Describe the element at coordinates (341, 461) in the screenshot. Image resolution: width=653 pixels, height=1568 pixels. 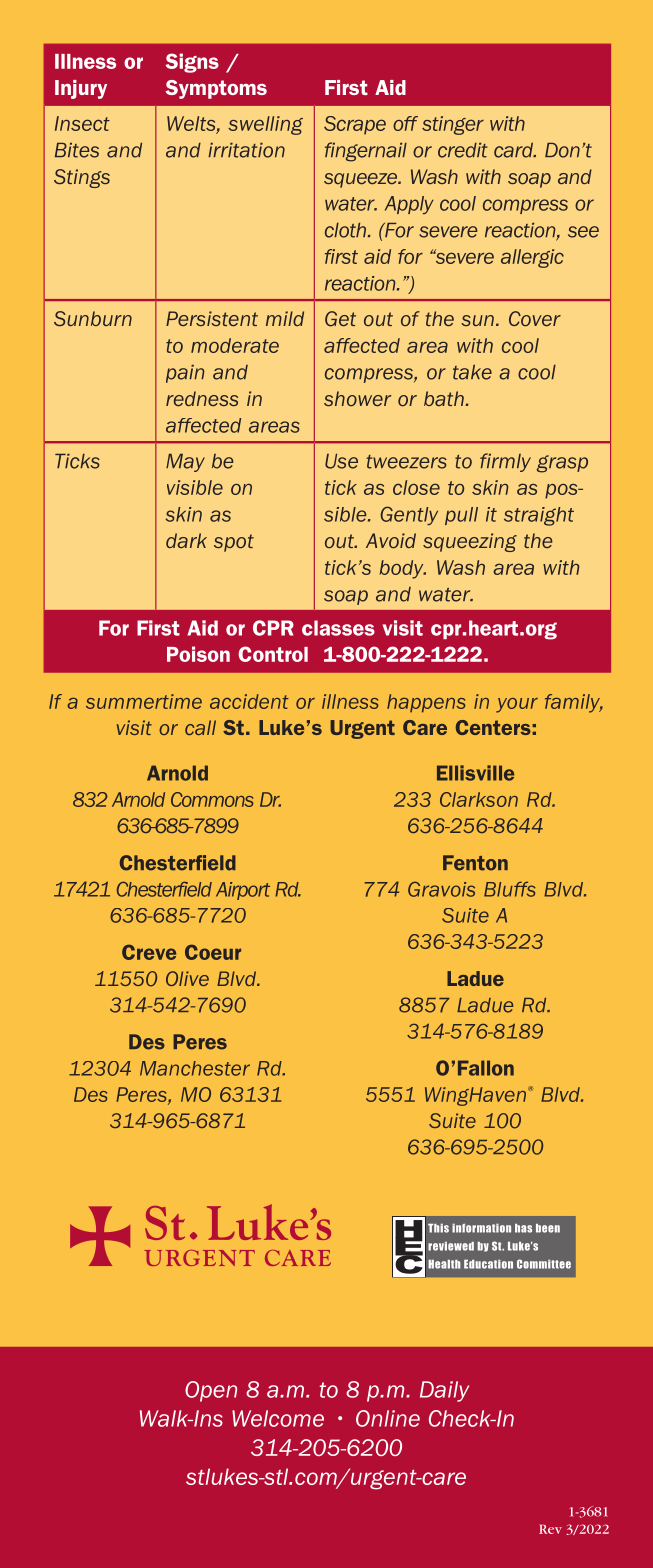
I see `Use` at that location.
